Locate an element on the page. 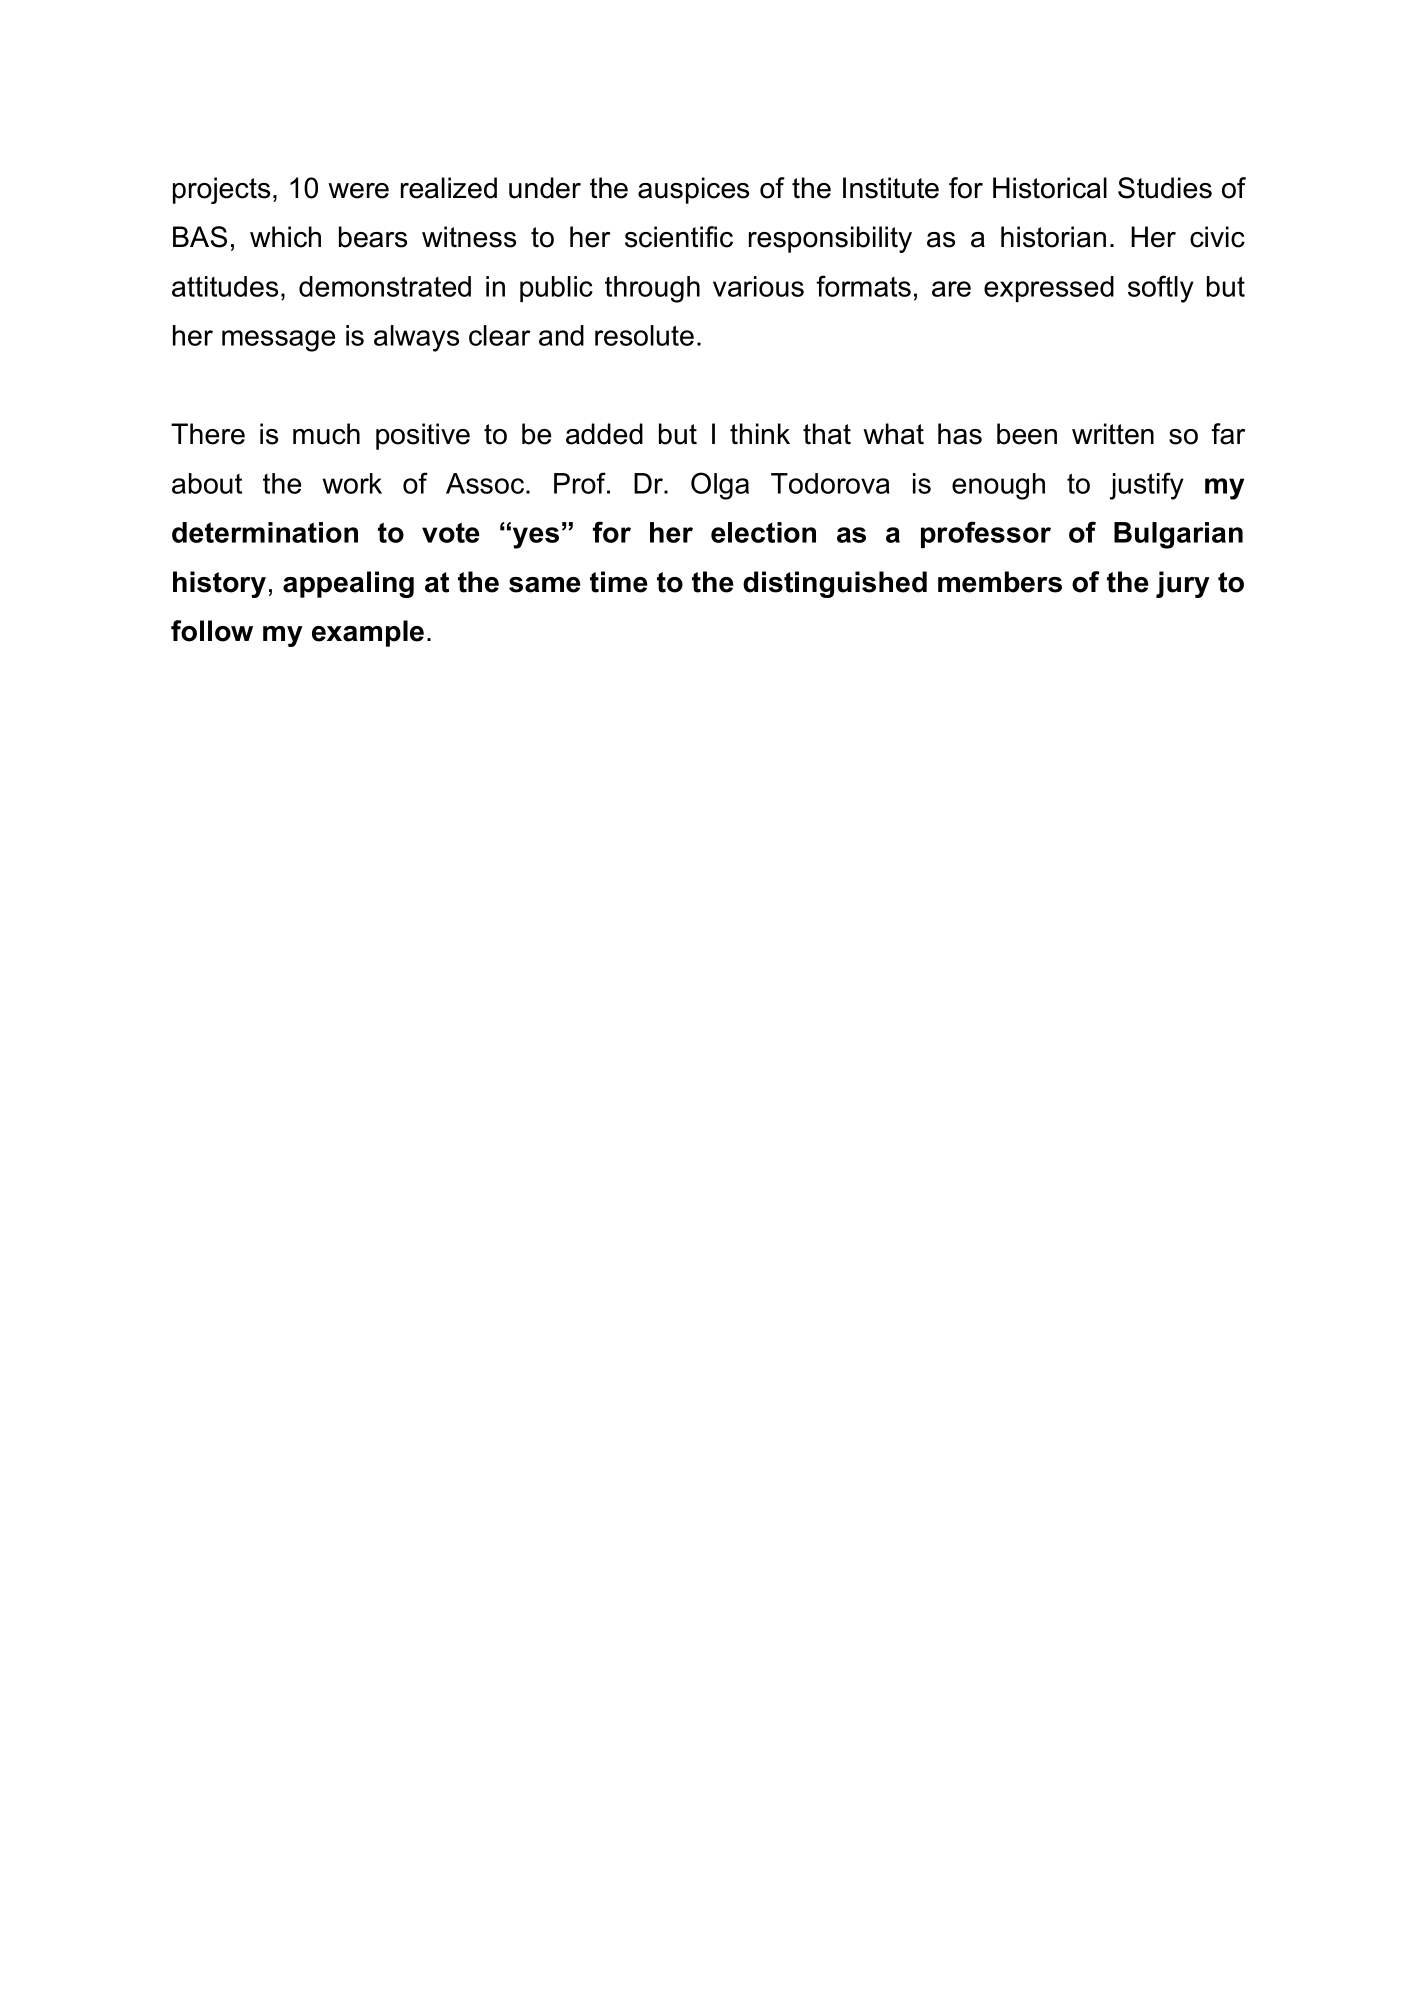  auspices is located at coordinates (693, 190).
